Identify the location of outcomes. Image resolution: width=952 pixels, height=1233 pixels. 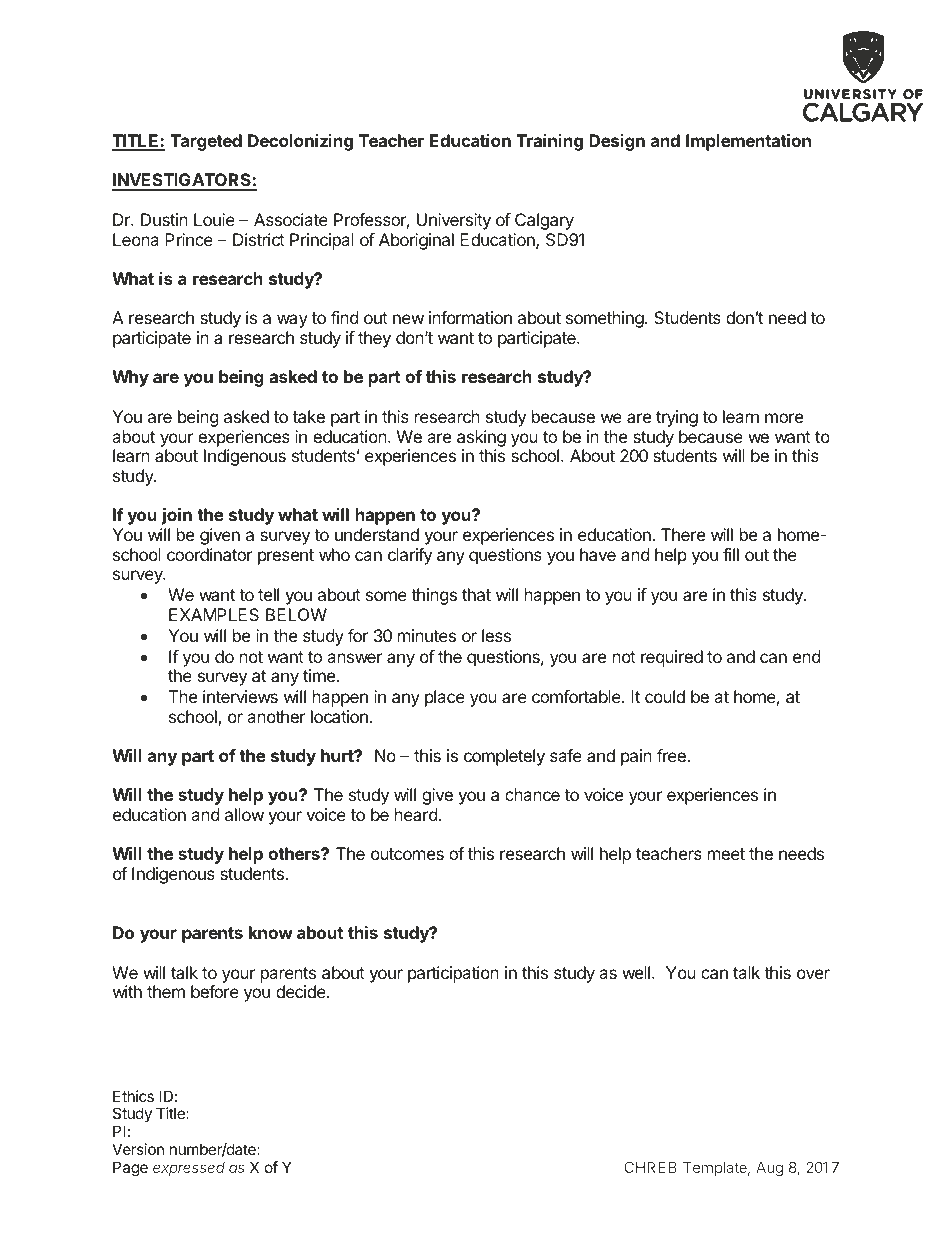
(407, 854).
